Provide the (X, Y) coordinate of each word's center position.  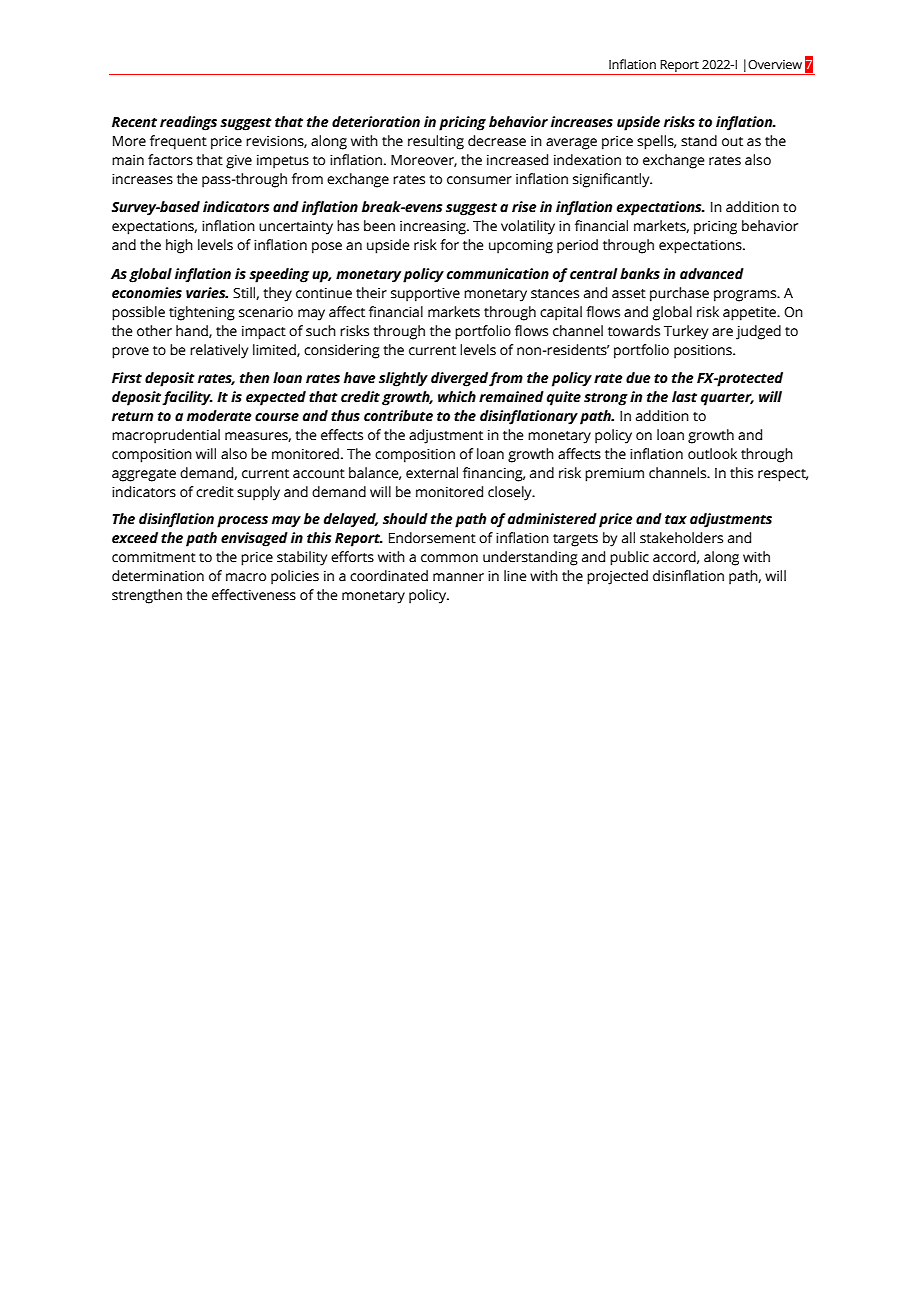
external (432, 473)
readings (188, 123)
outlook (712, 454)
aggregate (144, 475)
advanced (712, 274)
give (239, 162)
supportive (425, 295)
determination (158, 576)
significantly (612, 180)
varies (207, 293)
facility (187, 398)
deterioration (376, 122)
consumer (479, 180)
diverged (459, 379)
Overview (775, 64)
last (684, 397)
